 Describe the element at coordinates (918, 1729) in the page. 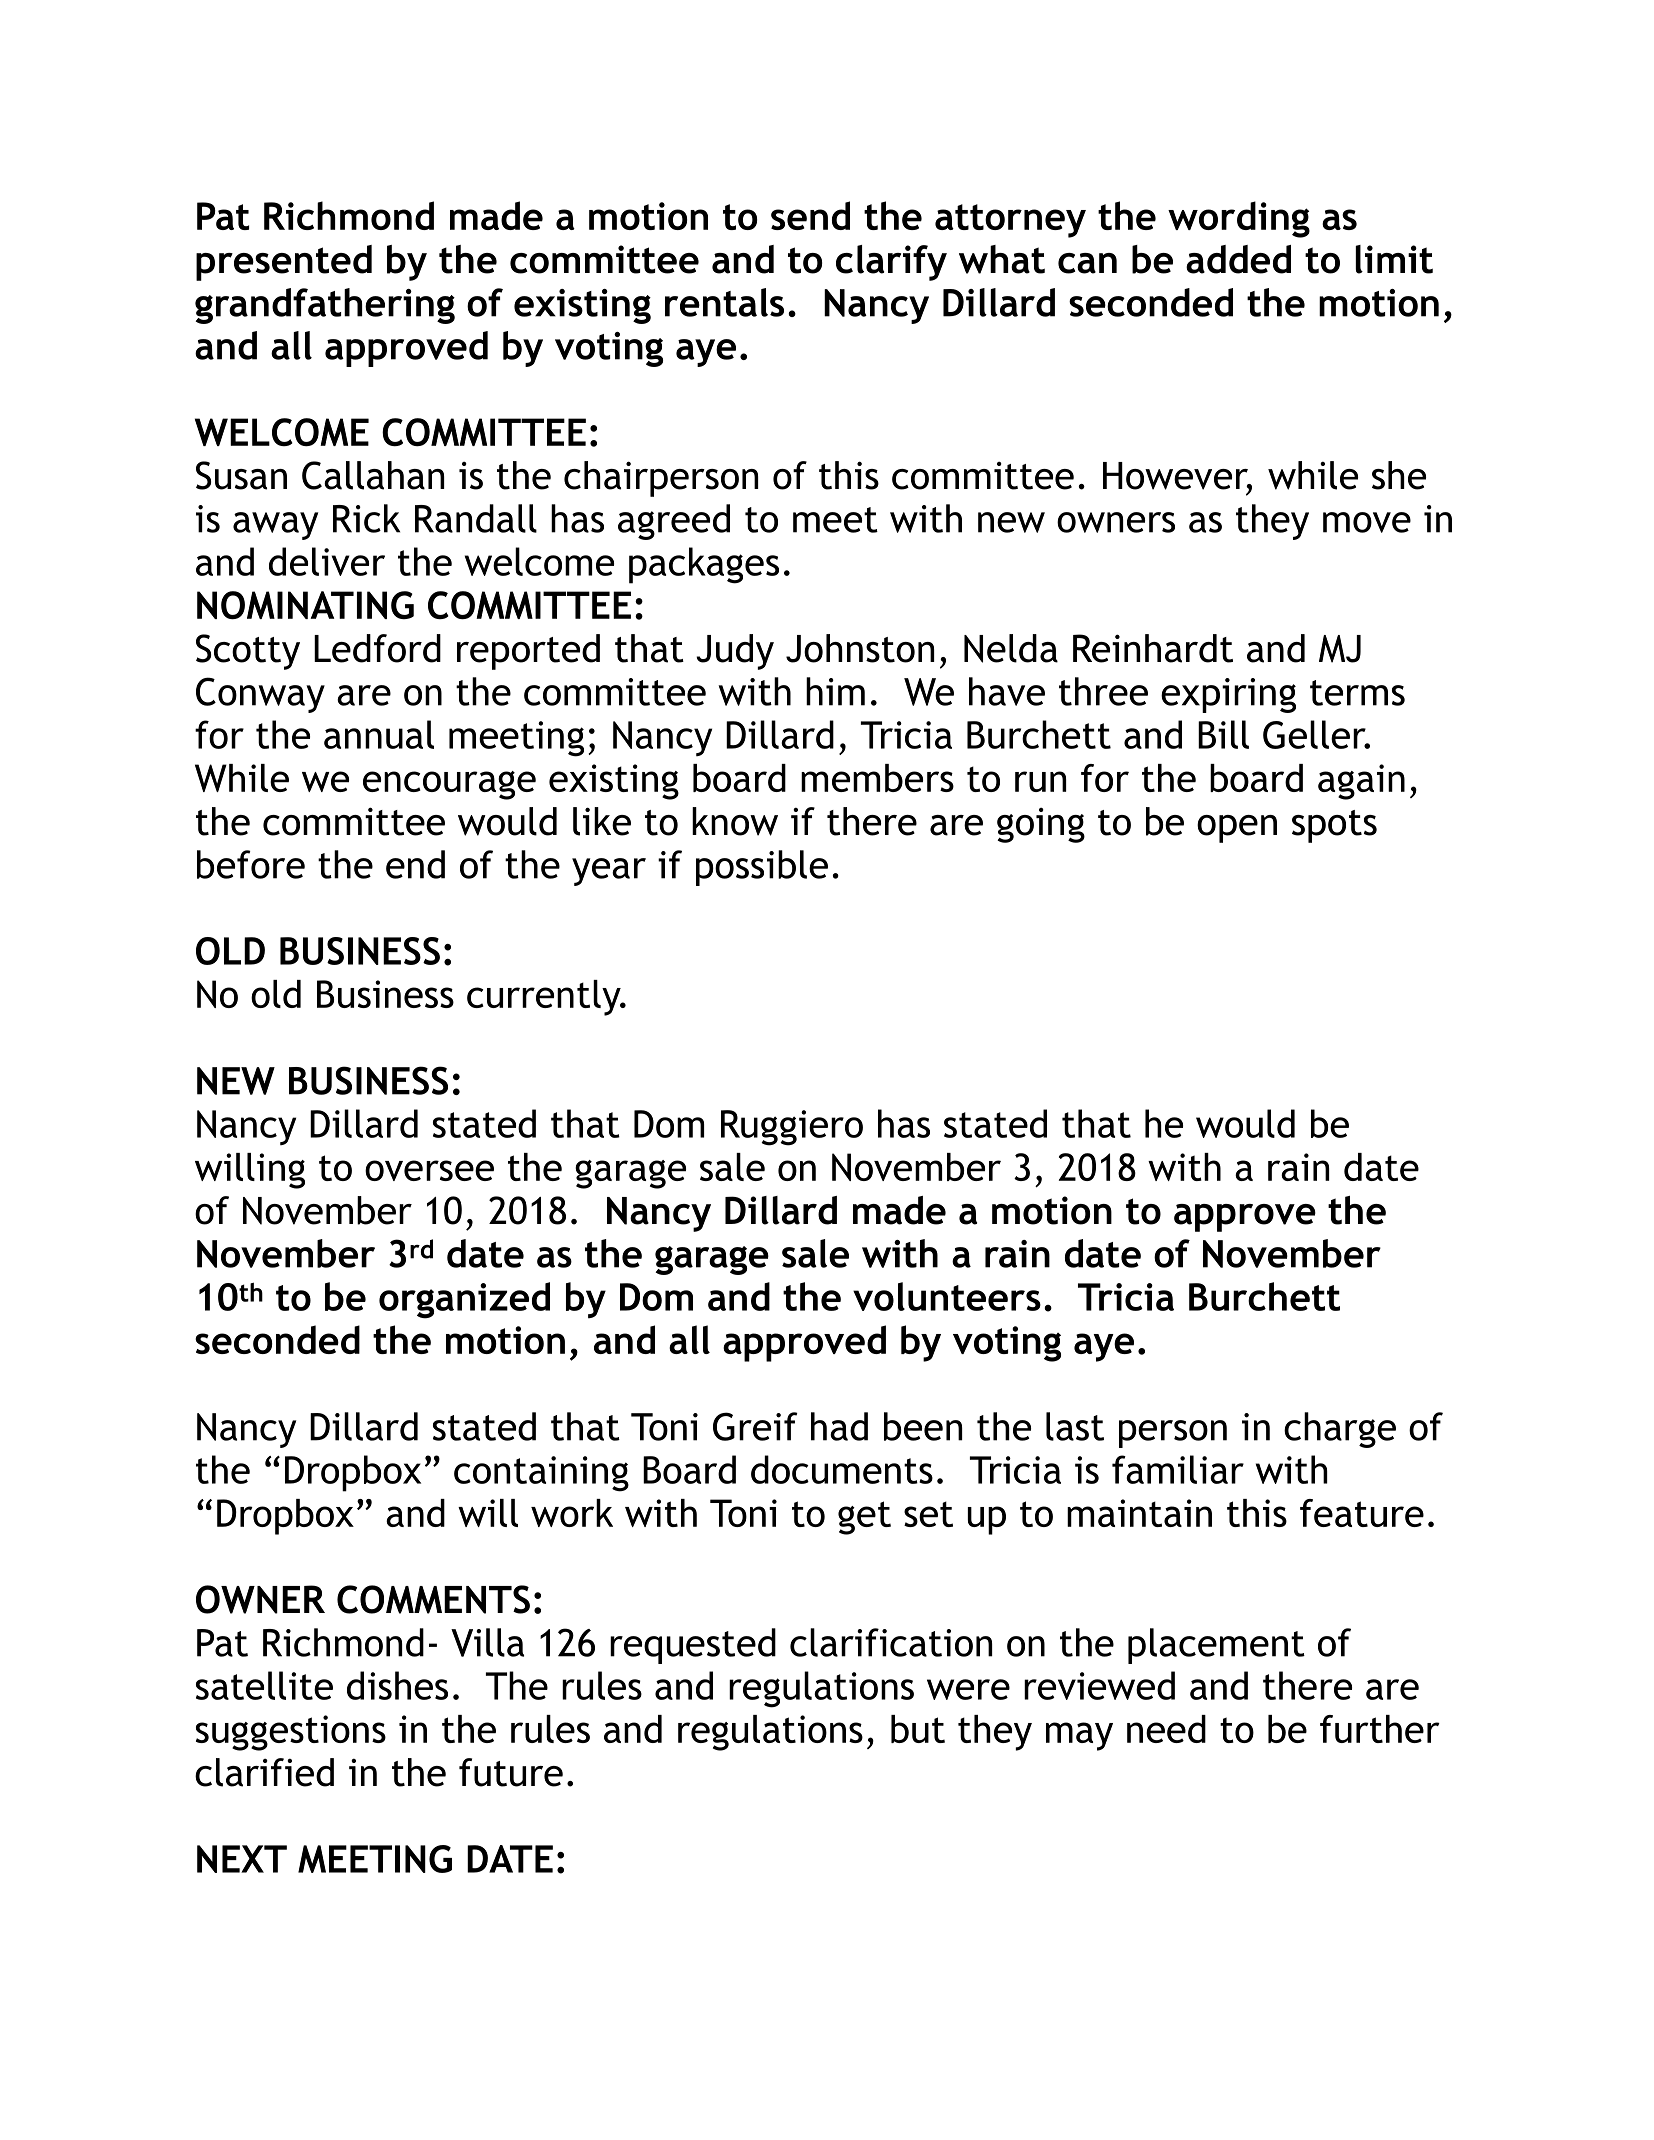

I see `but` at that location.
